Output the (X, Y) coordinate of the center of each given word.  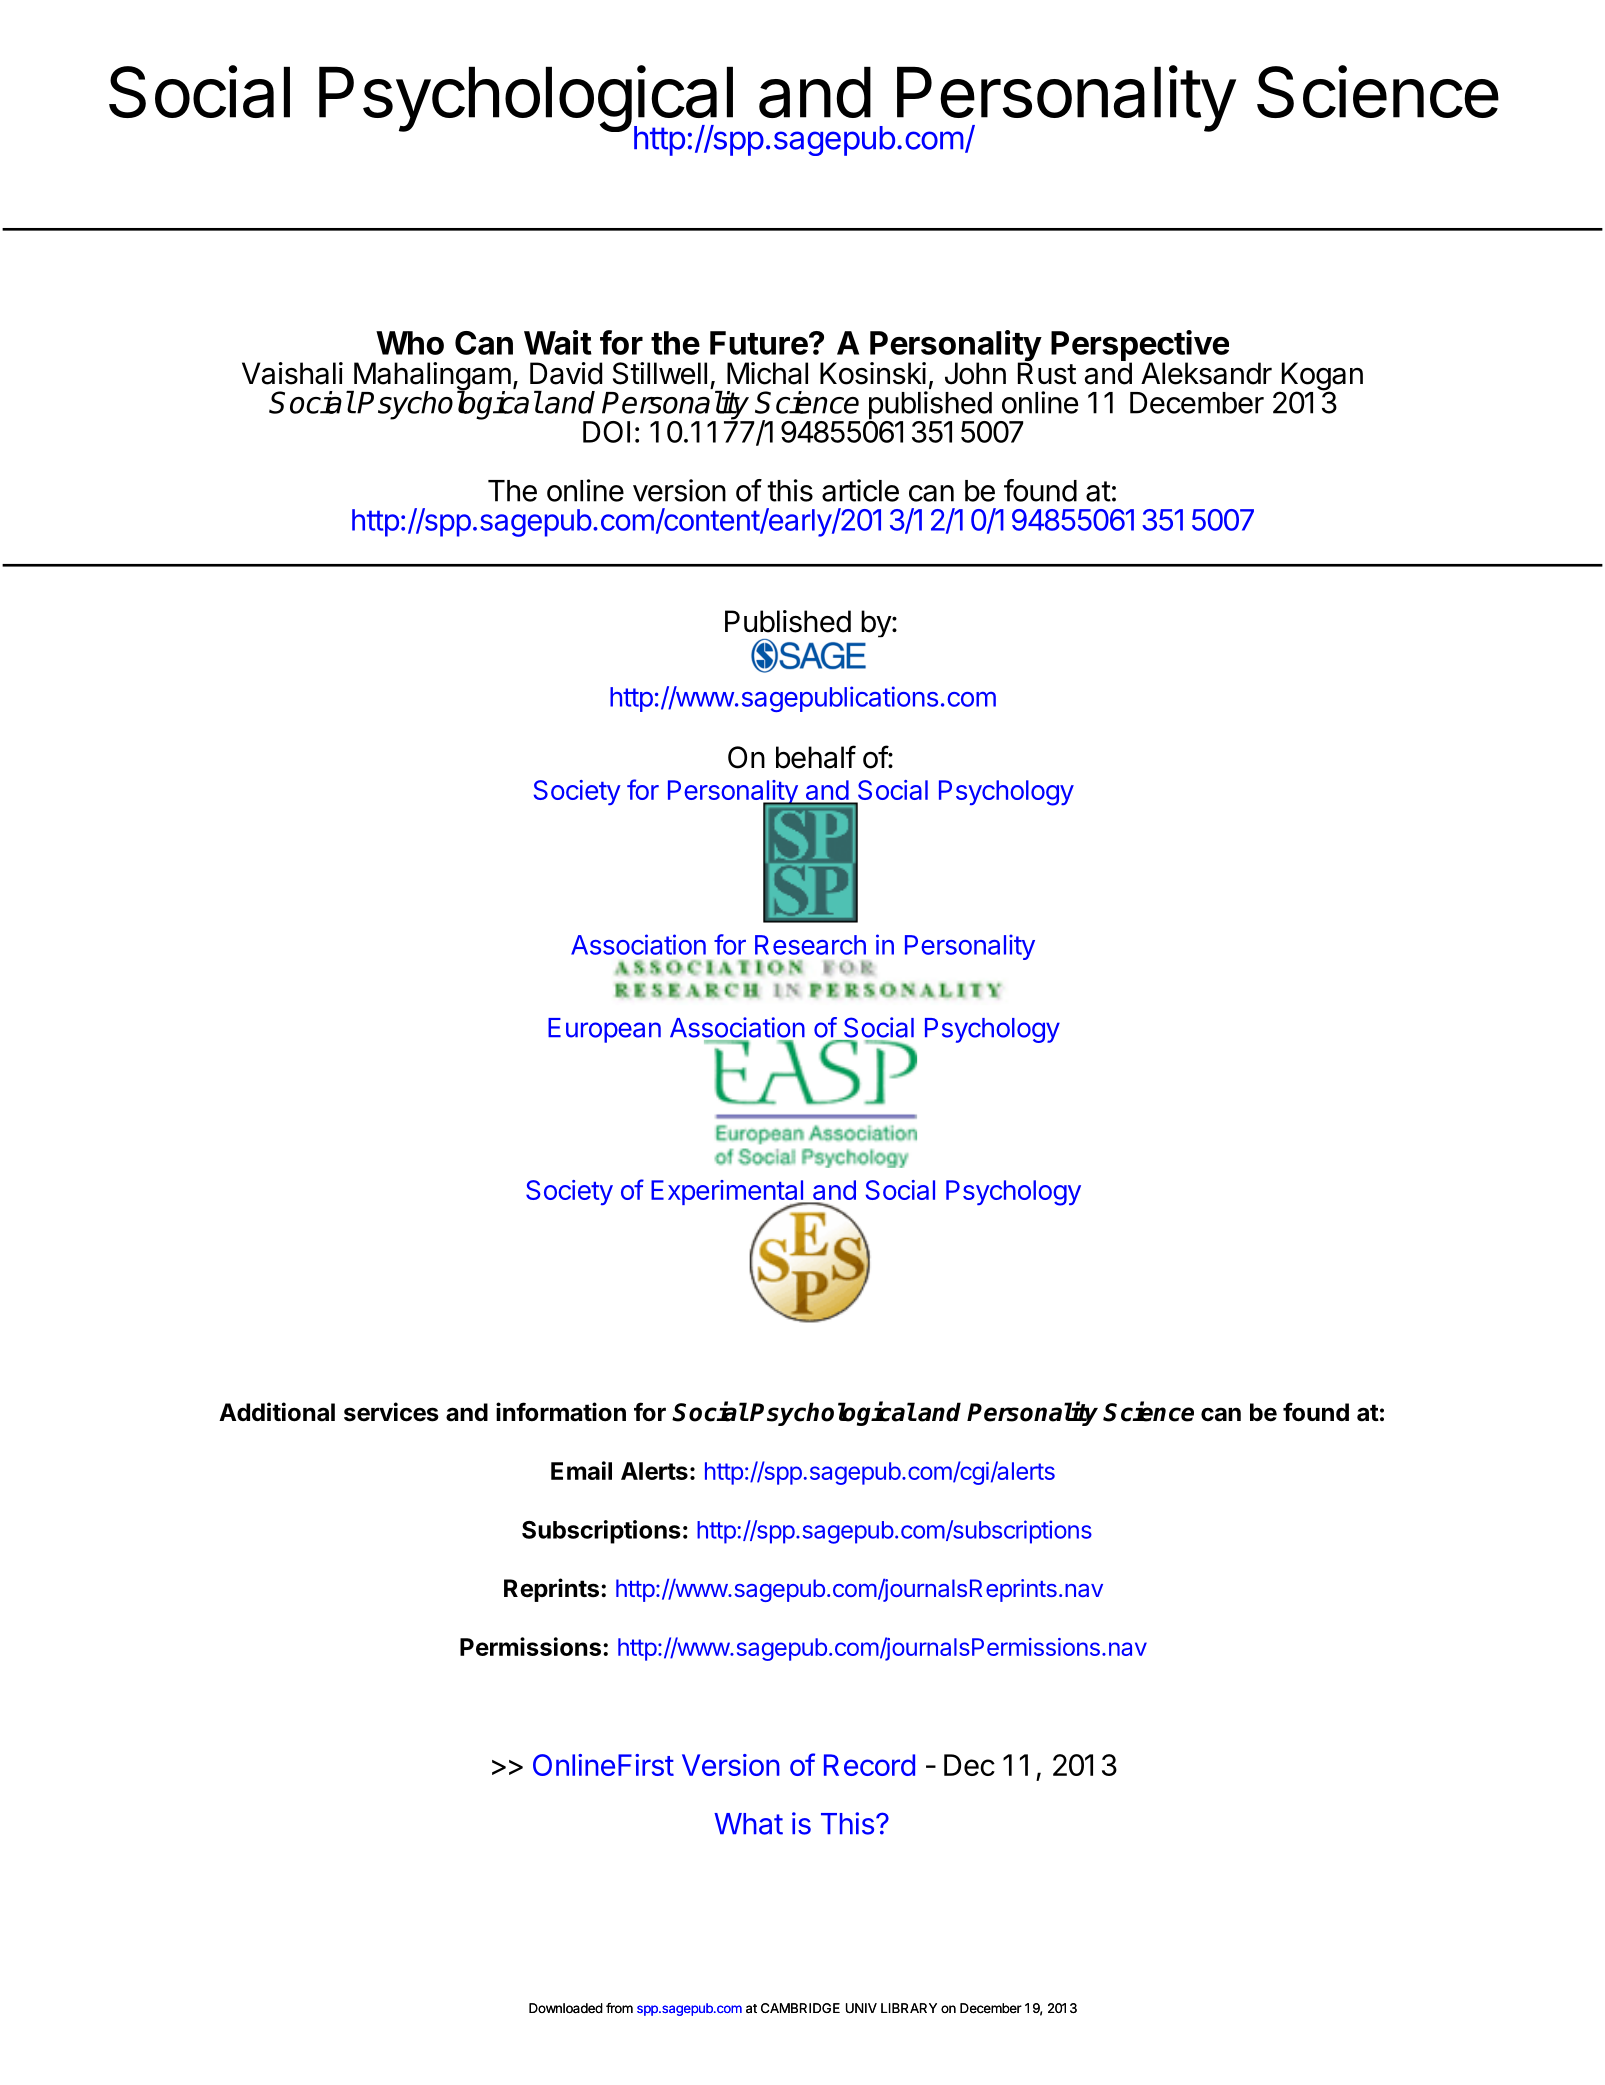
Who (410, 343)
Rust (1047, 372)
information (561, 1412)
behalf (816, 757)
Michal (767, 373)
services (391, 1412)
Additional (277, 1412)
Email (581, 1470)
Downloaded (566, 2008)
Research (810, 945)
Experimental (728, 1194)
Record (869, 1765)
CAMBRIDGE (800, 2008)
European (604, 1030)
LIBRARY (909, 2008)
